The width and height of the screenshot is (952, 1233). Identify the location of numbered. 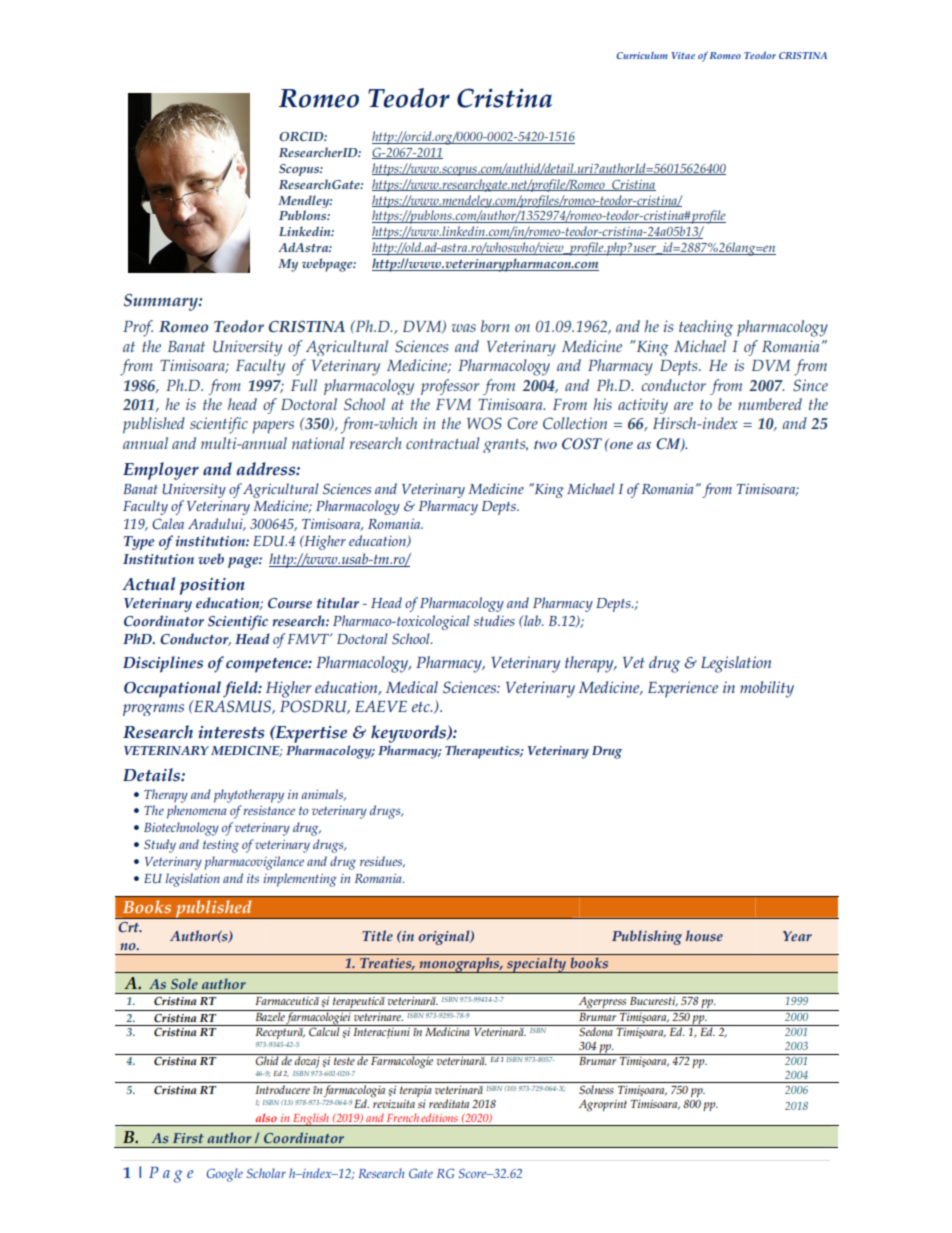
(770, 404).
